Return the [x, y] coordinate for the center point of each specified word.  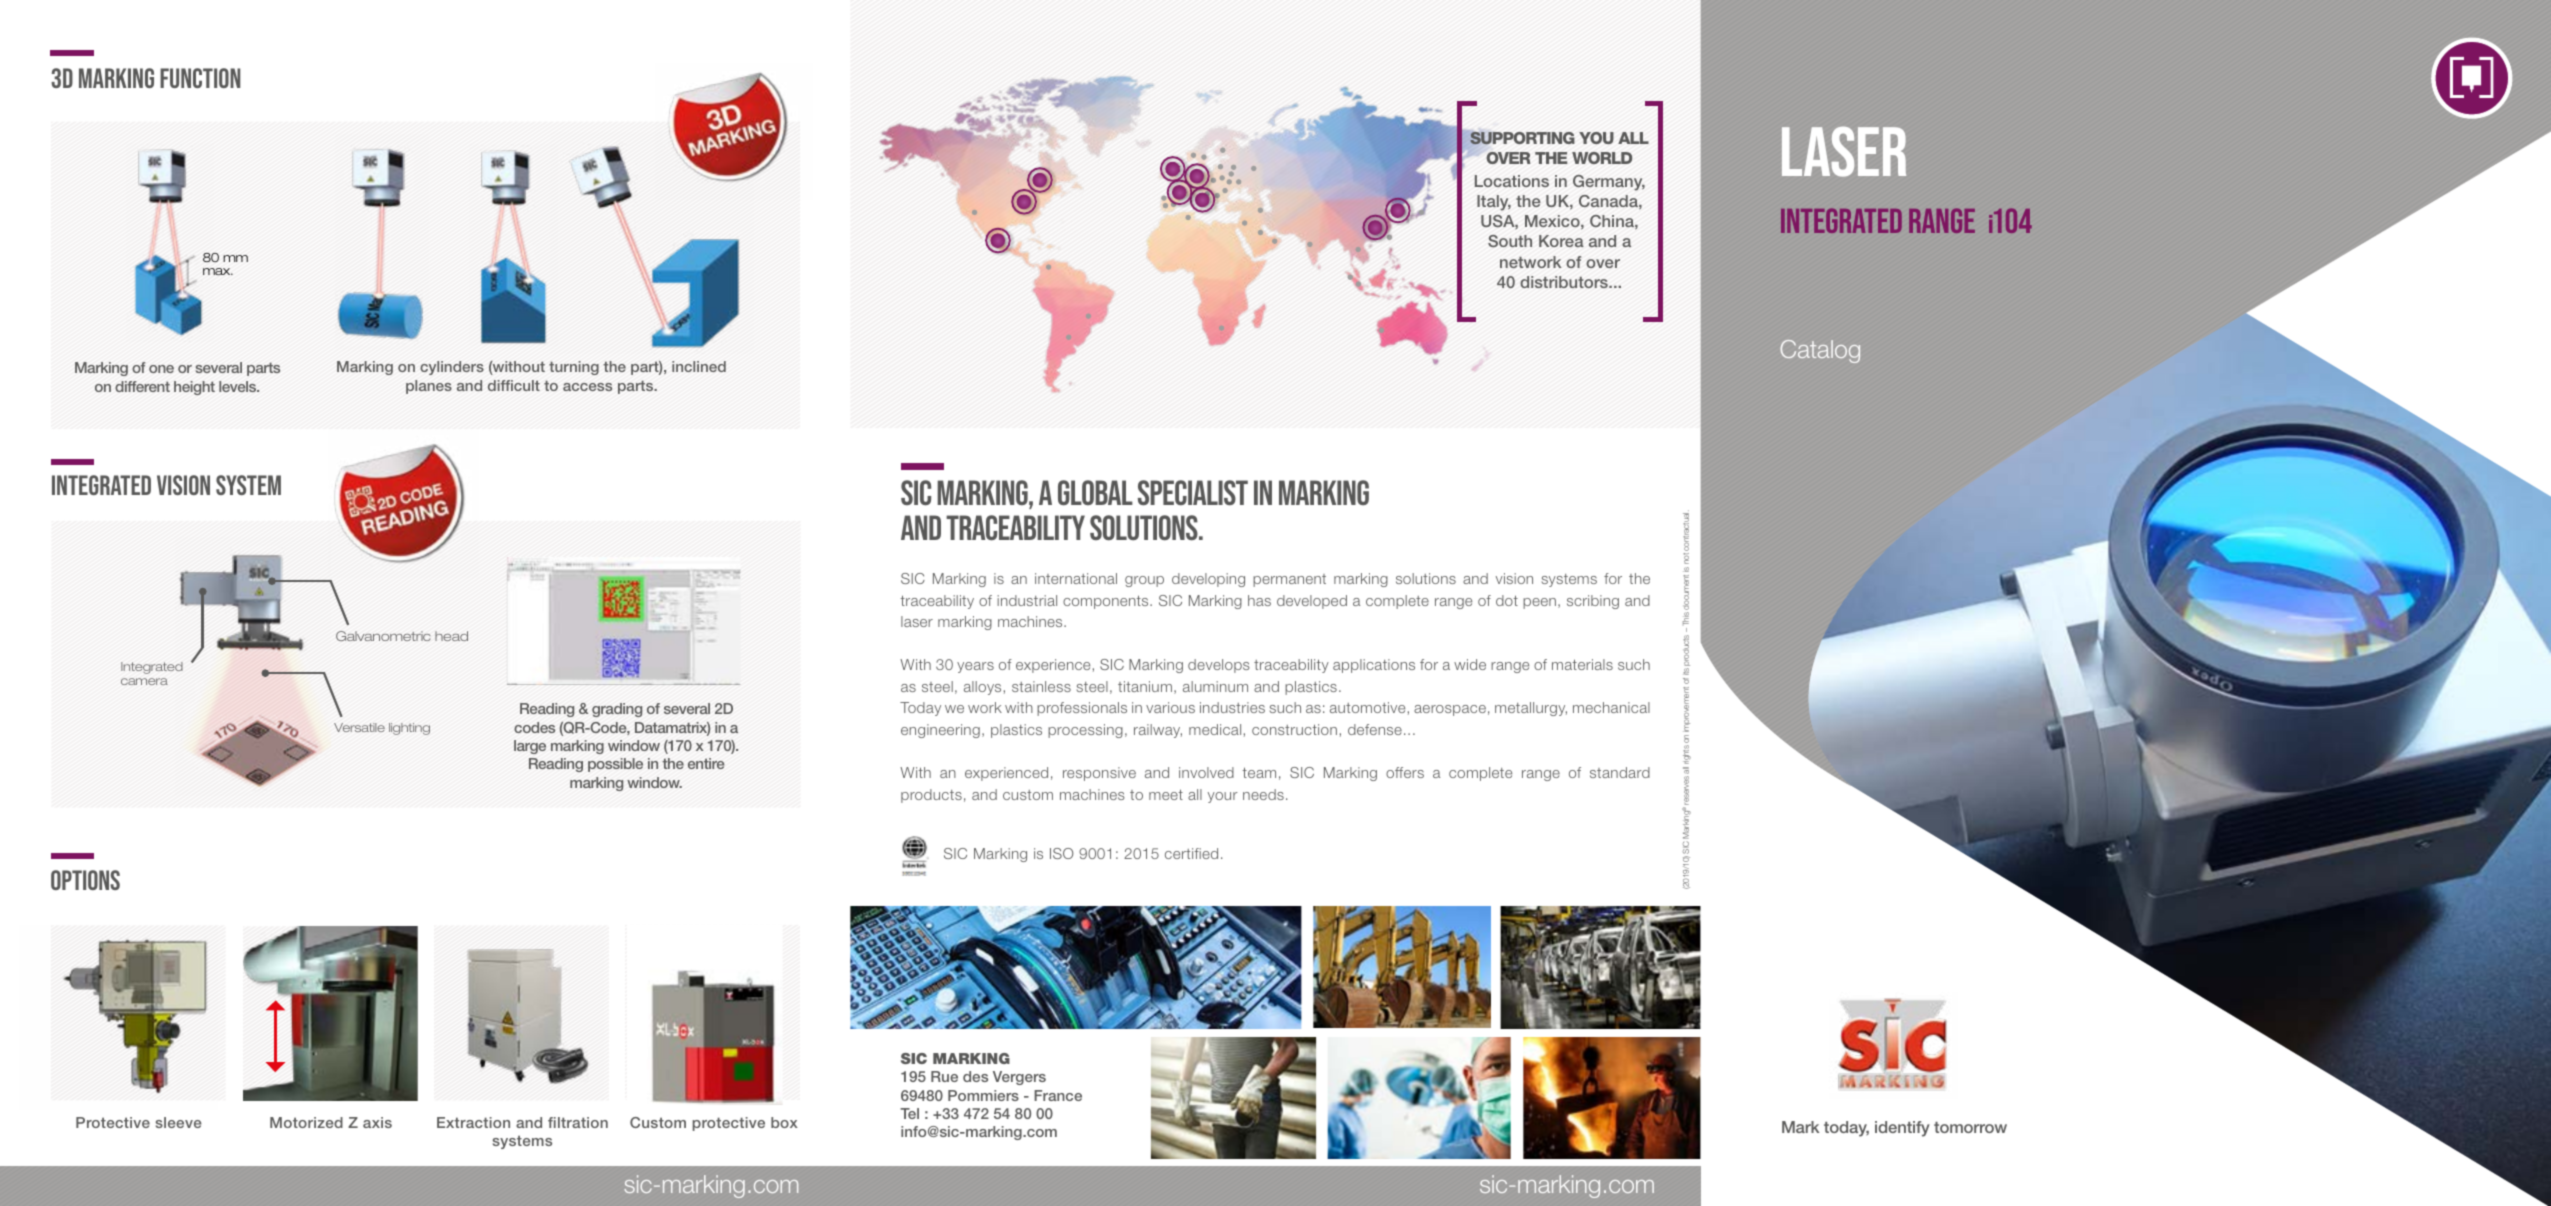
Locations [1512, 181]
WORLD [1602, 158]
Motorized [306, 1122]
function [200, 78]
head [451, 636]
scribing [1593, 602]
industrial [1027, 600]
